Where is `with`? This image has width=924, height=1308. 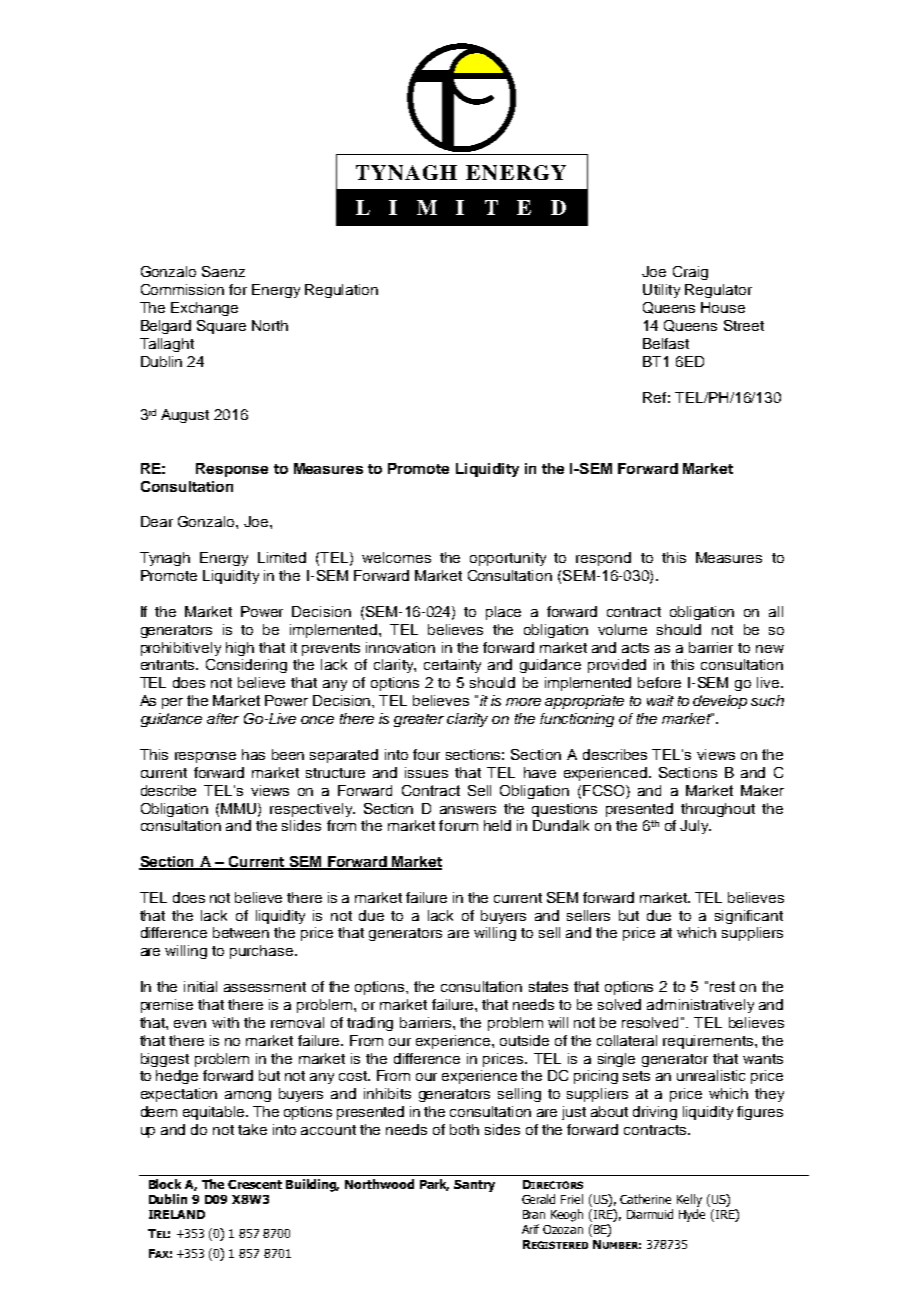 with is located at coordinates (225, 1022).
